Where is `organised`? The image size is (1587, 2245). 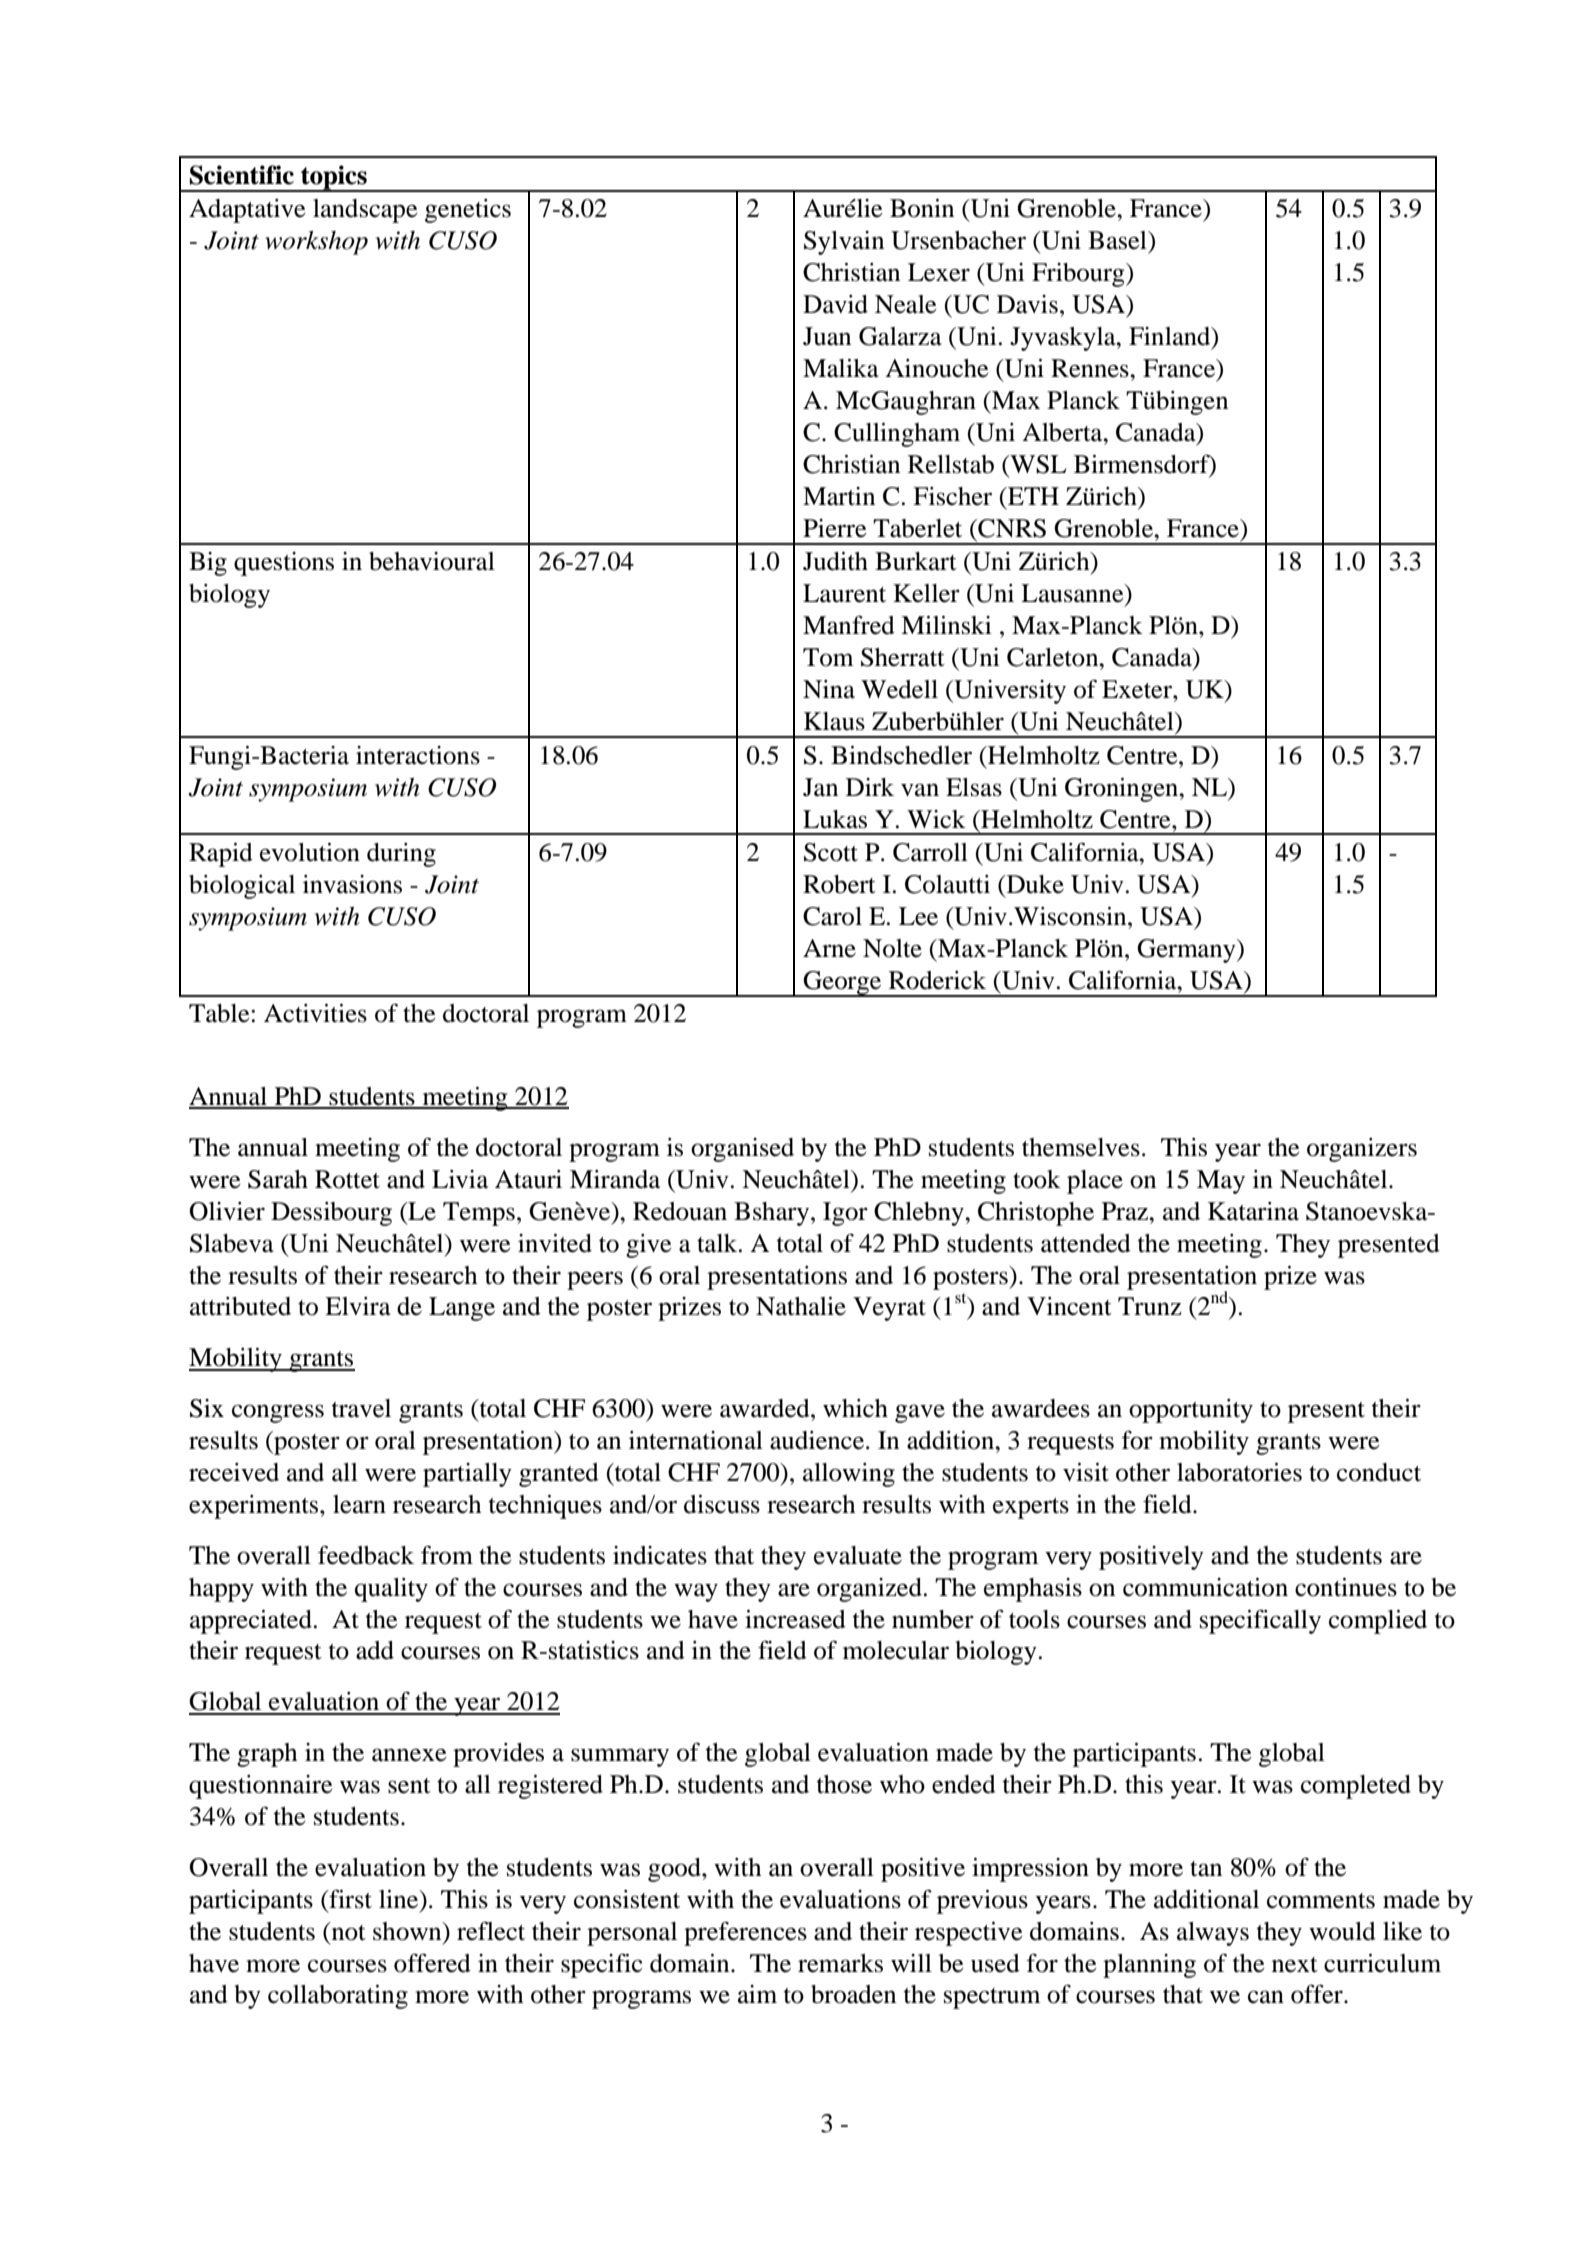
organised is located at coordinates (742, 1150).
